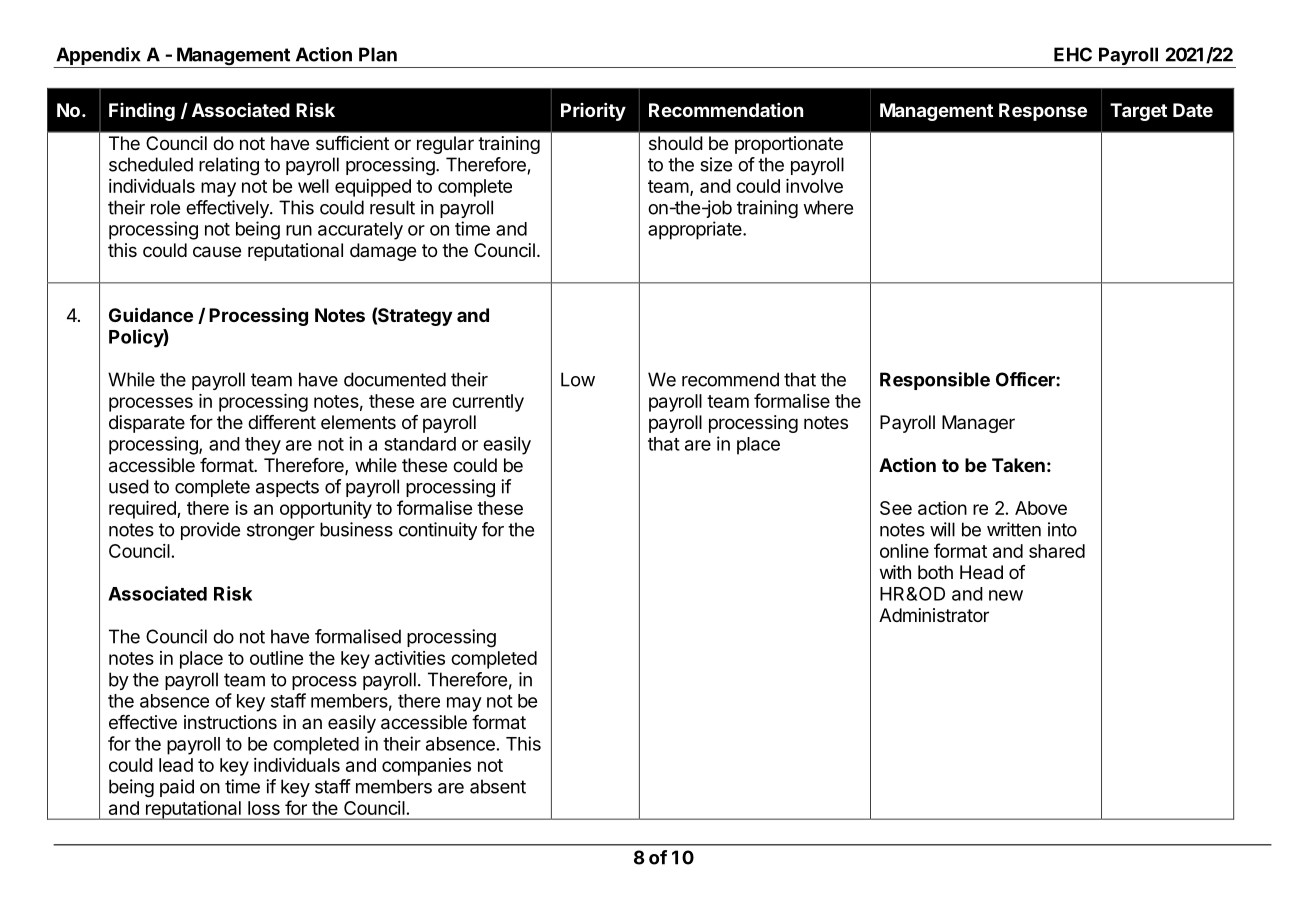  I want to click on Response, so click(1043, 112).
